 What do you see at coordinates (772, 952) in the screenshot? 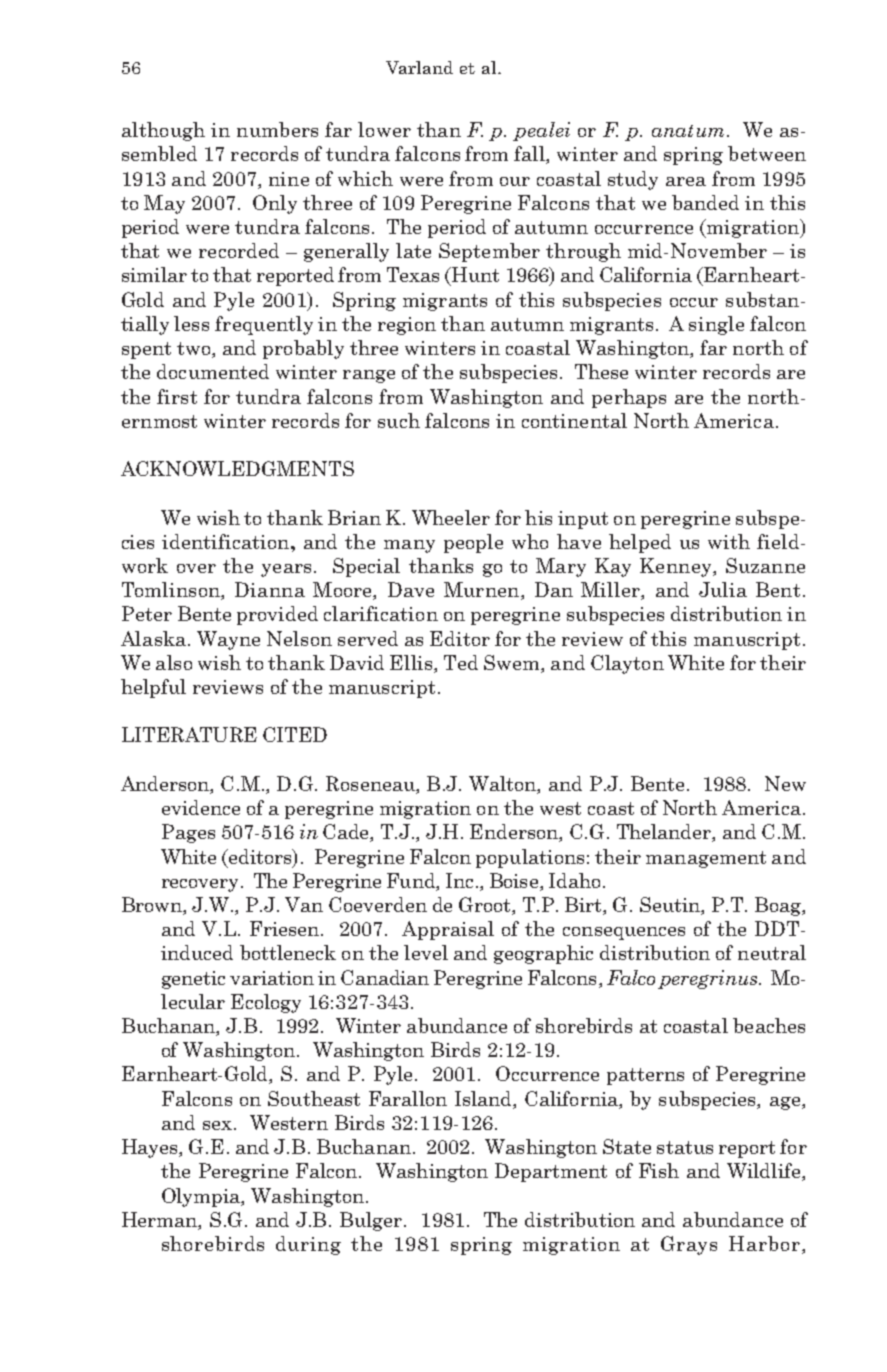
I see `neutral` at bounding box center [772, 952].
